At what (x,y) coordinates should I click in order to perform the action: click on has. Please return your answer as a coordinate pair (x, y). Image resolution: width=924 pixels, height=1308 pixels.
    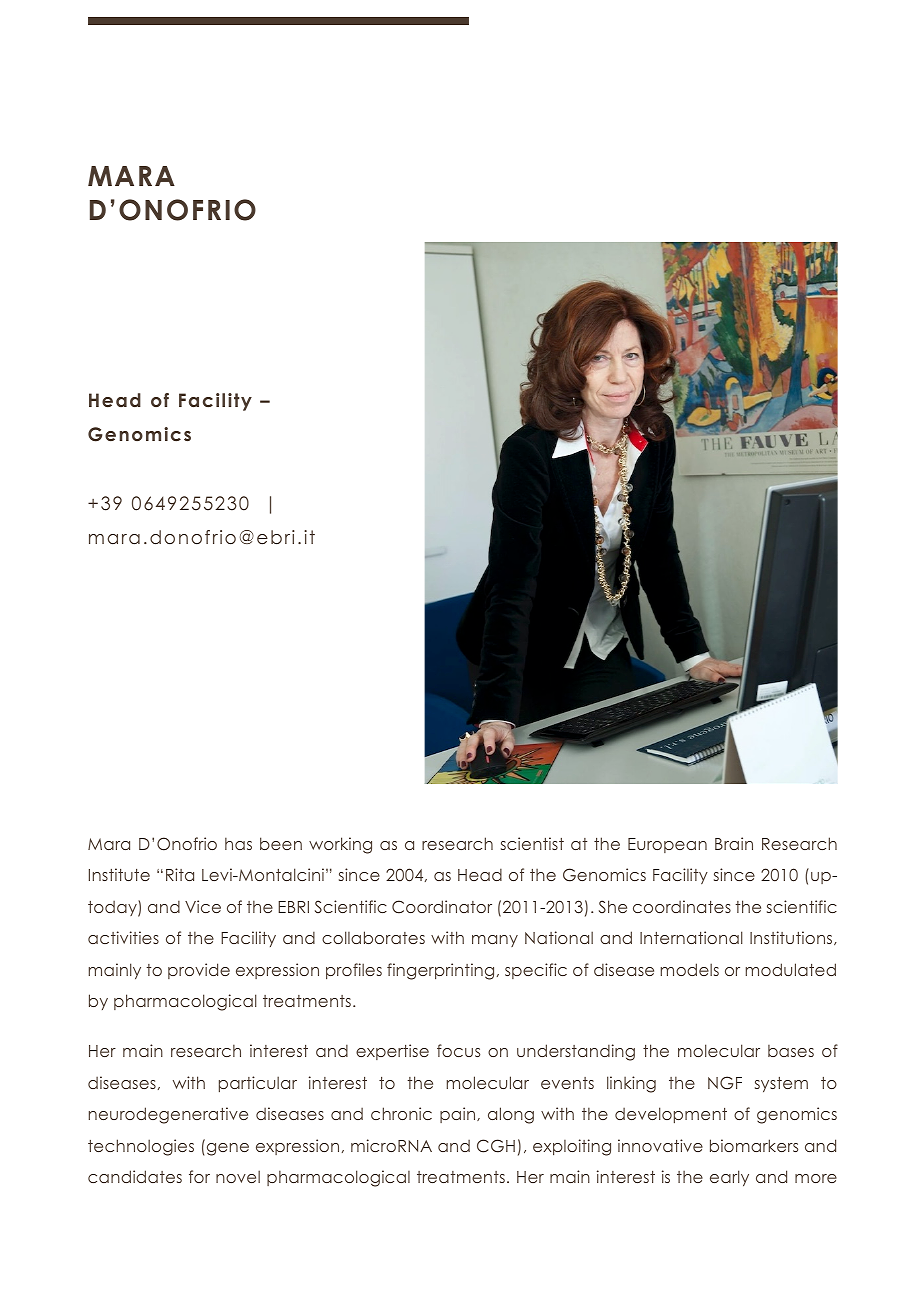
    Looking at the image, I should click on (238, 843).
